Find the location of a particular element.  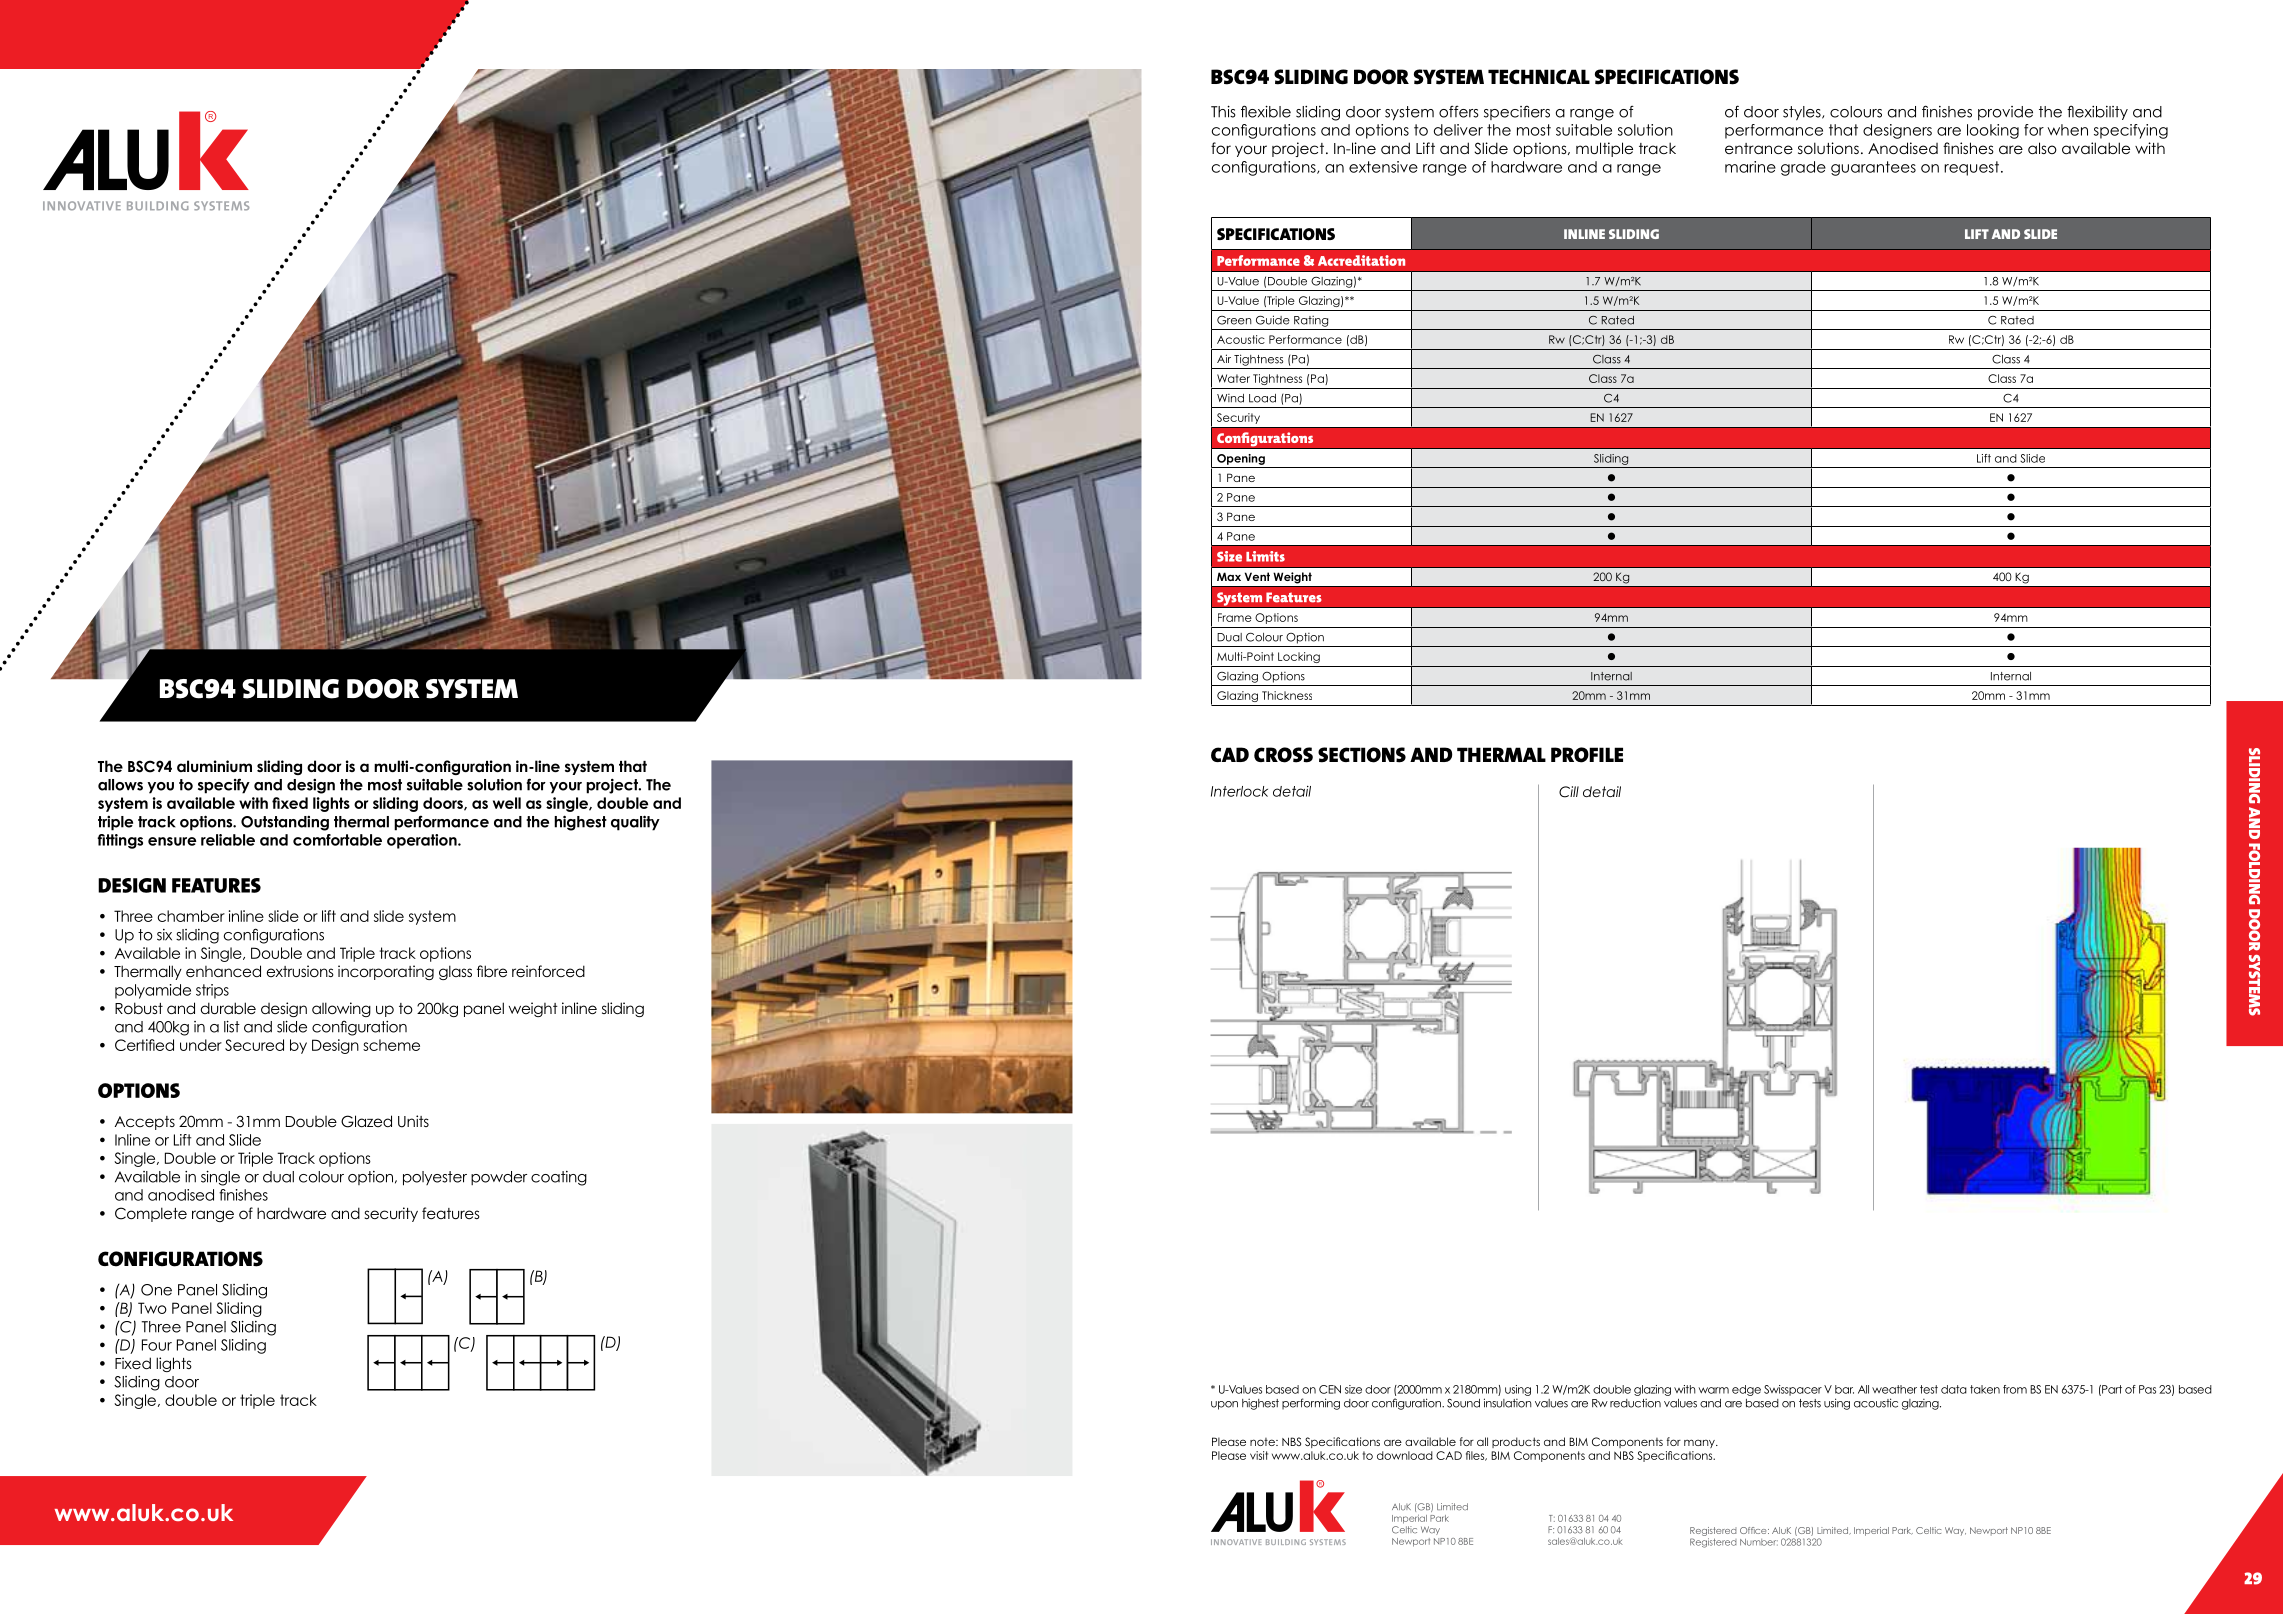

aluminium is located at coordinates (214, 766).
